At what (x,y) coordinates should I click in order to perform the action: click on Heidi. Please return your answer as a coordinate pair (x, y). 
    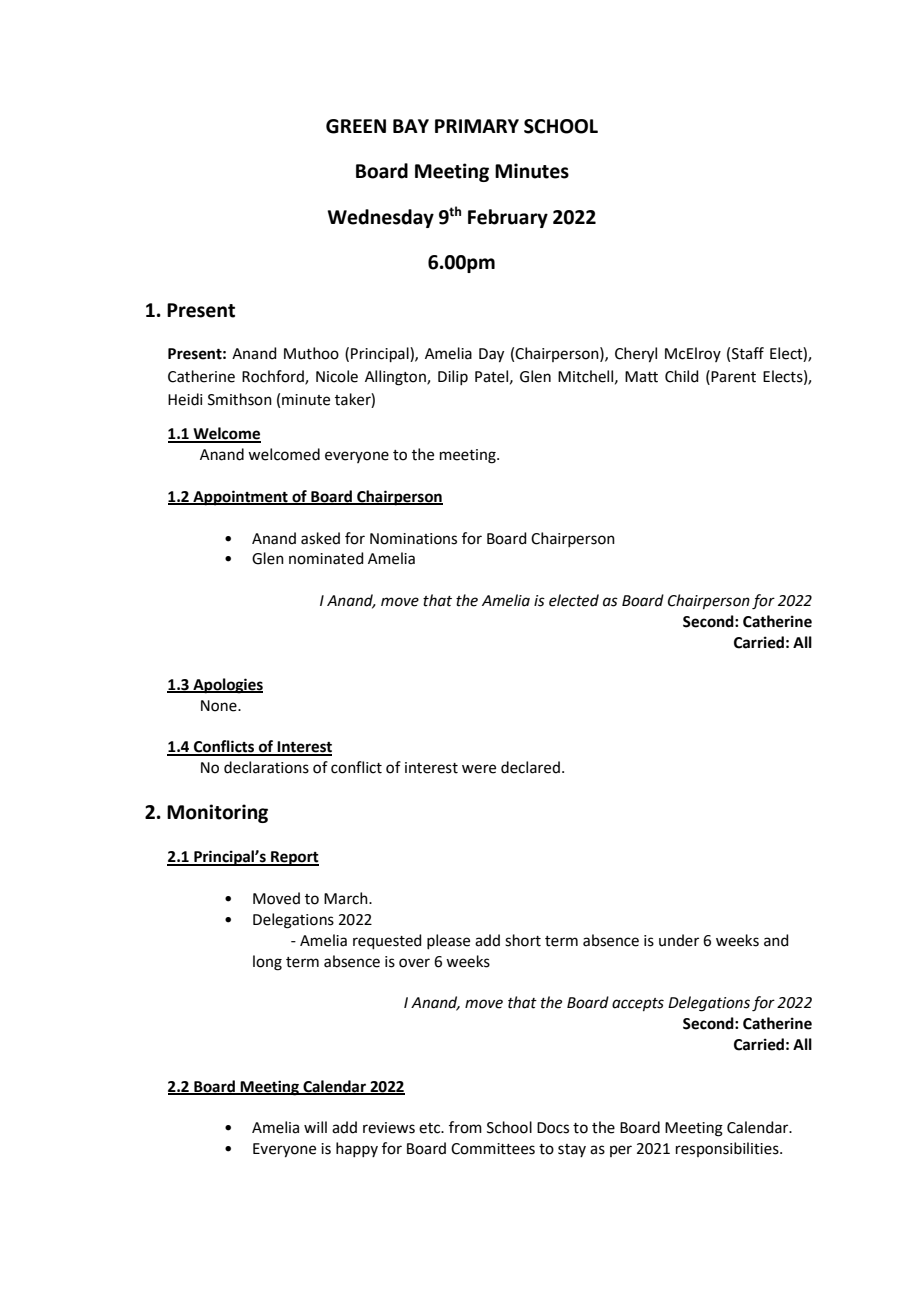
    Looking at the image, I should click on (185, 399).
